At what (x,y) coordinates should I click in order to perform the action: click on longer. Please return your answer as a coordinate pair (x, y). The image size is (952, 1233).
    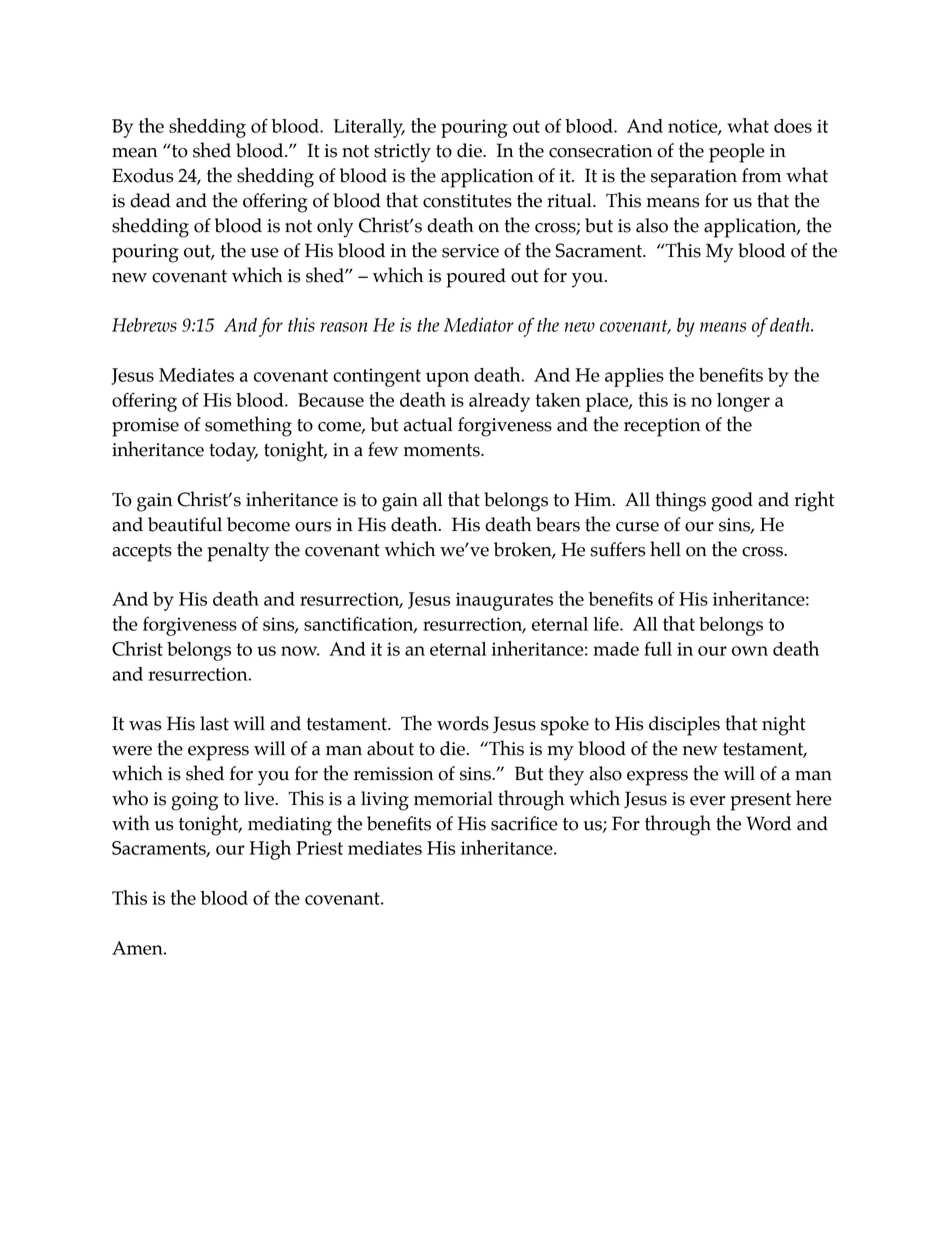
    Looking at the image, I should click on (743, 402).
